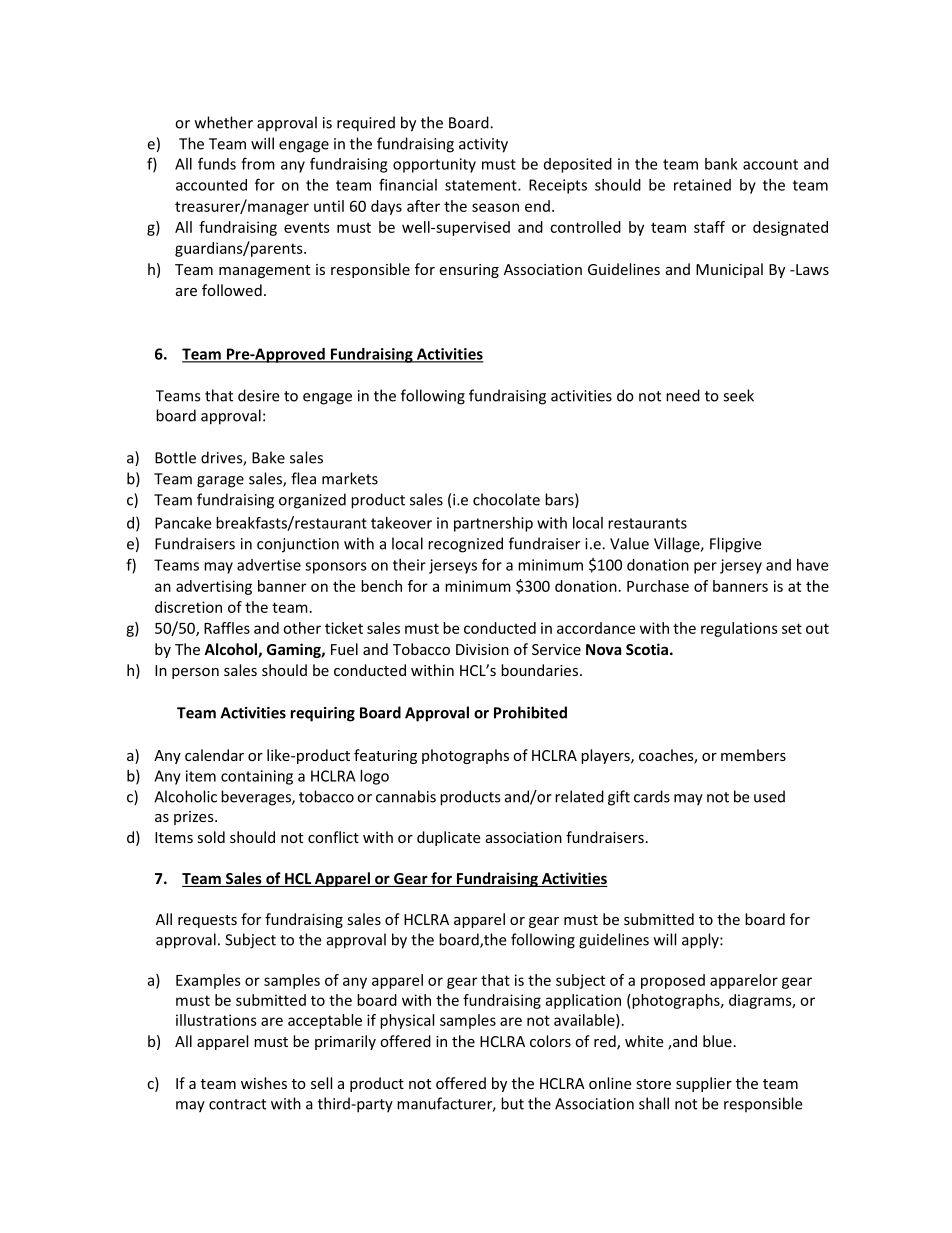 The width and height of the screenshot is (952, 1233). I want to click on Prohibited, so click(530, 712).
